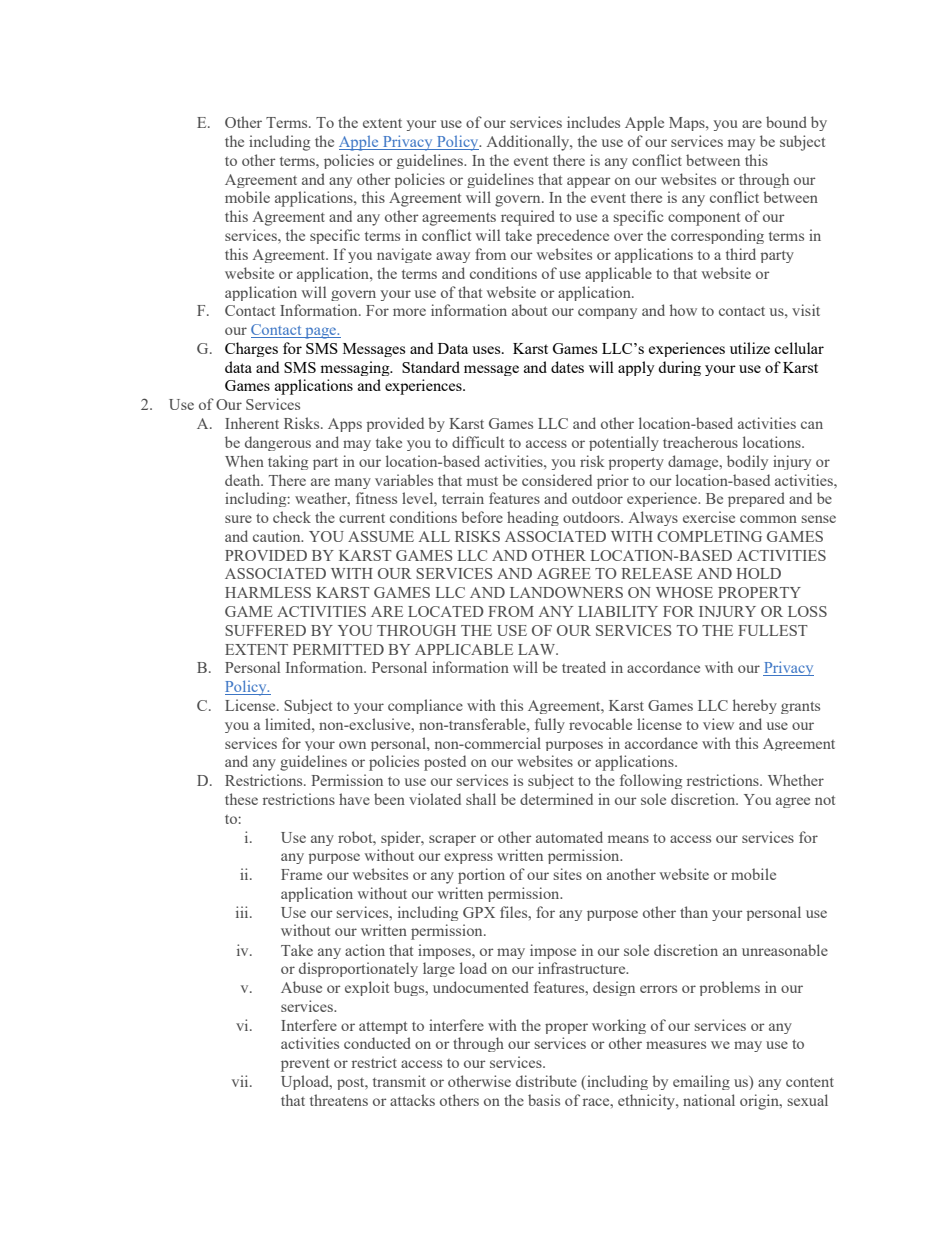 Image resolution: width=952 pixels, height=1233 pixels. What do you see at coordinates (567, 367) in the screenshot?
I see `dates` at bounding box center [567, 367].
